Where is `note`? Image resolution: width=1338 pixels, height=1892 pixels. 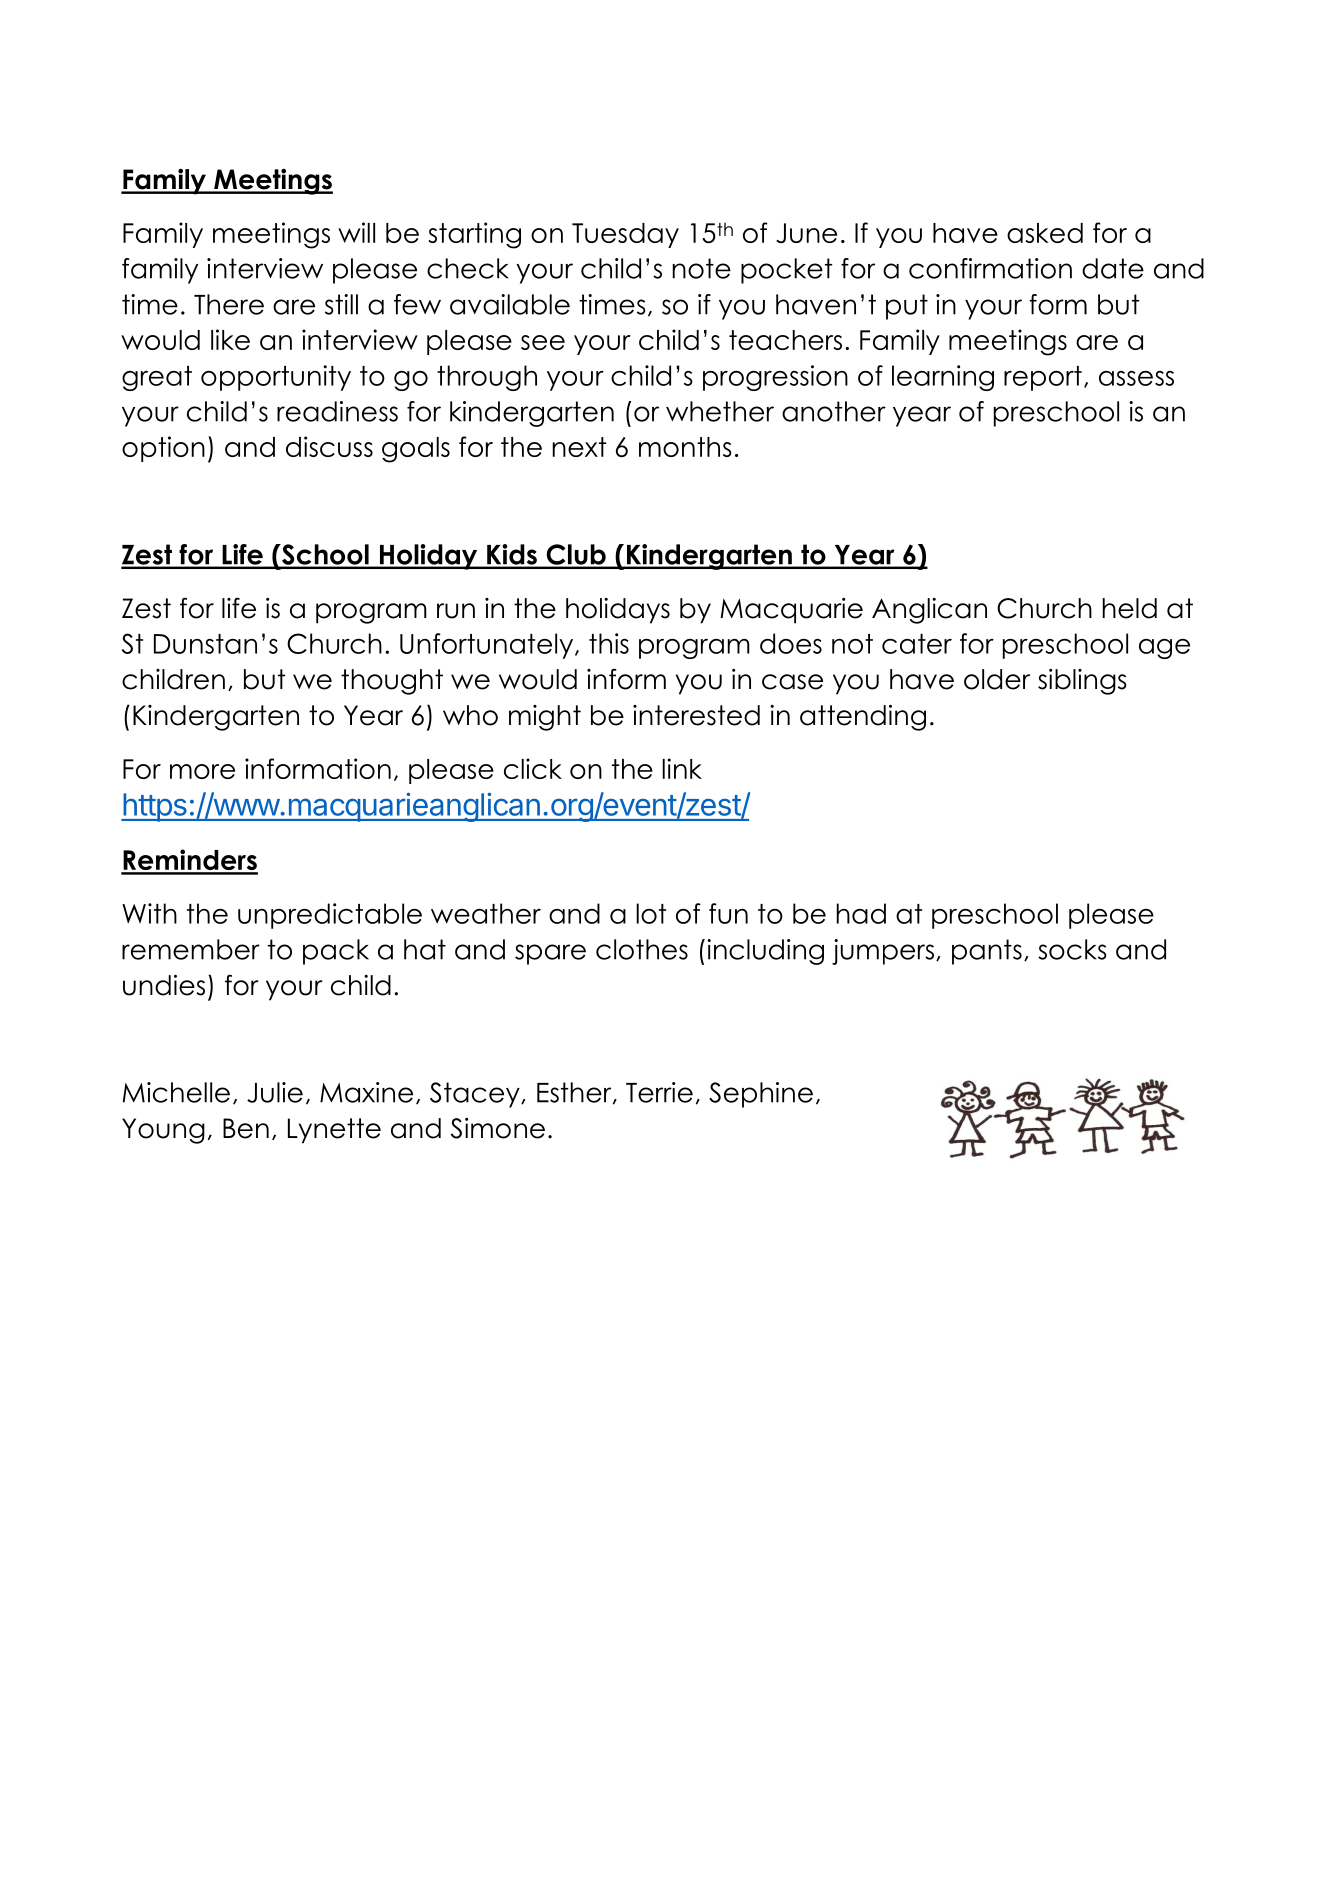 note is located at coordinates (701, 268).
